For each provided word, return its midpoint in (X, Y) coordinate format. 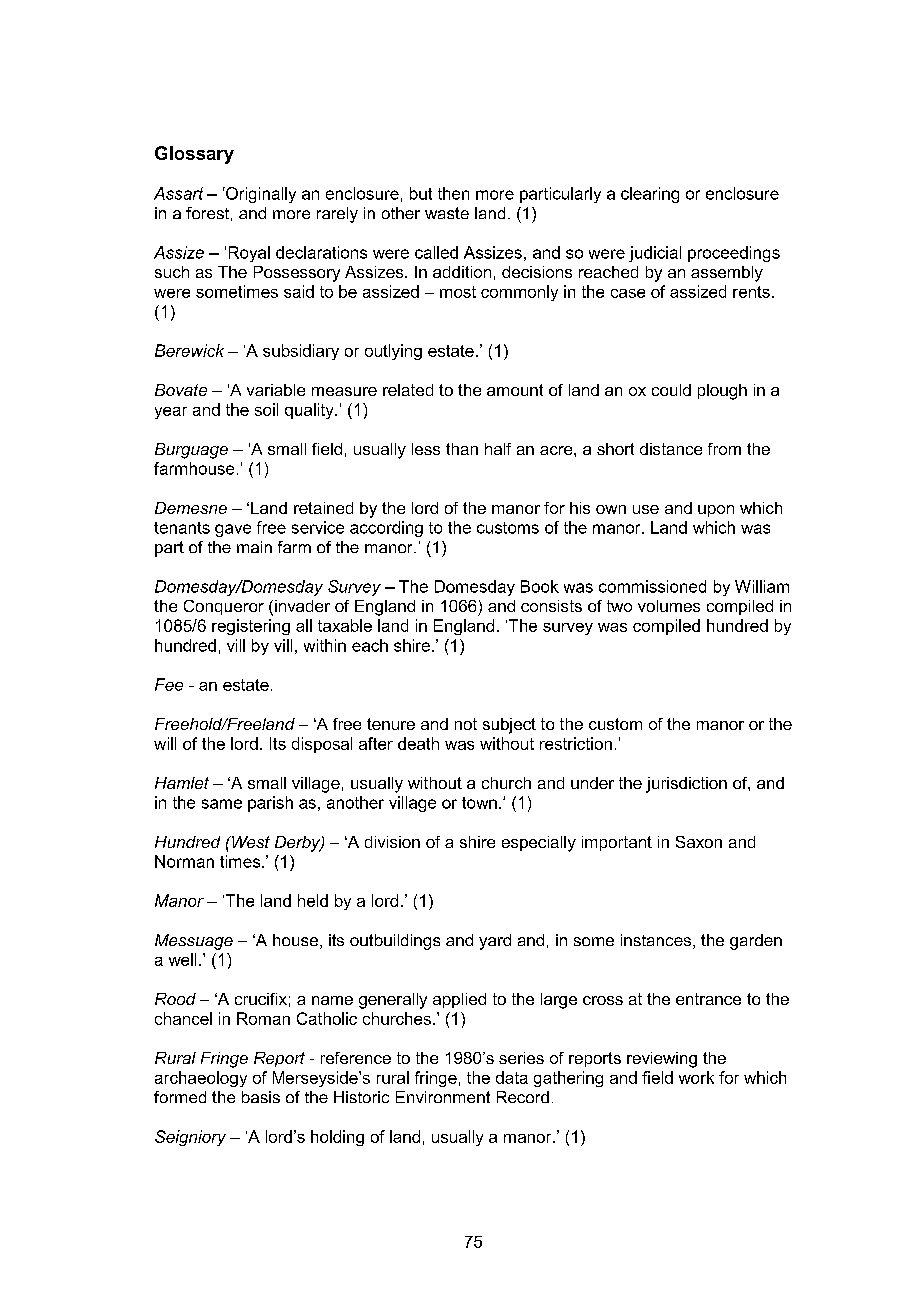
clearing (650, 195)
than (462, 449)
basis (261, 1097)
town (479, 803)
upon (716, 511)
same (222, 804)
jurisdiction (686, 785)
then (453, 193)
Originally (260, 195)
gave (233, 530)
